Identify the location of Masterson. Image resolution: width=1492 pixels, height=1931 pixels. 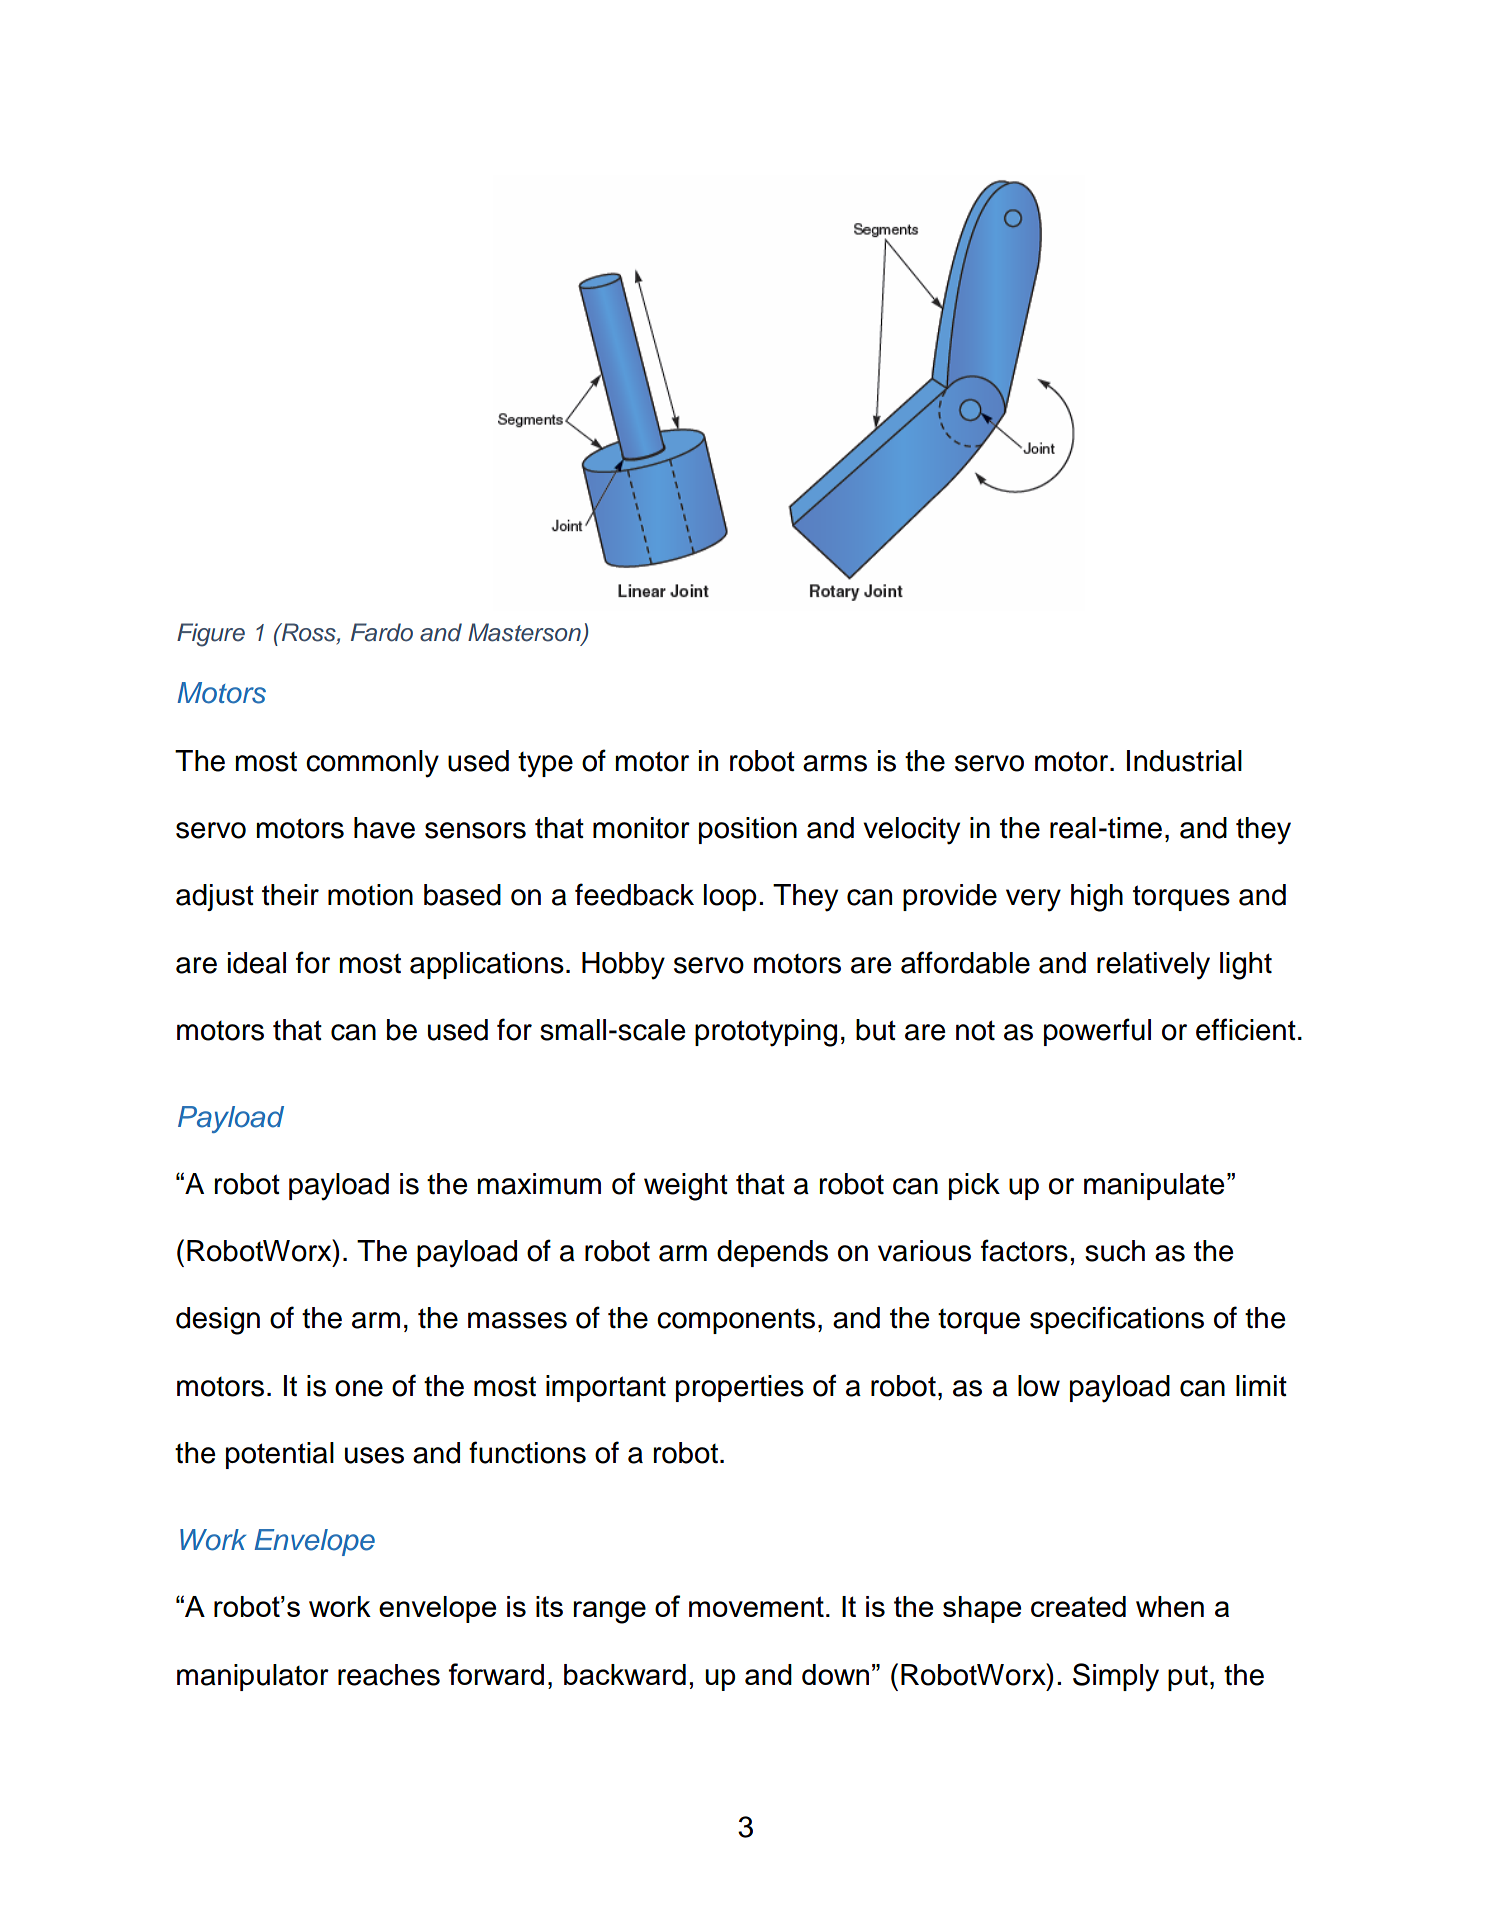
(525, 633).
